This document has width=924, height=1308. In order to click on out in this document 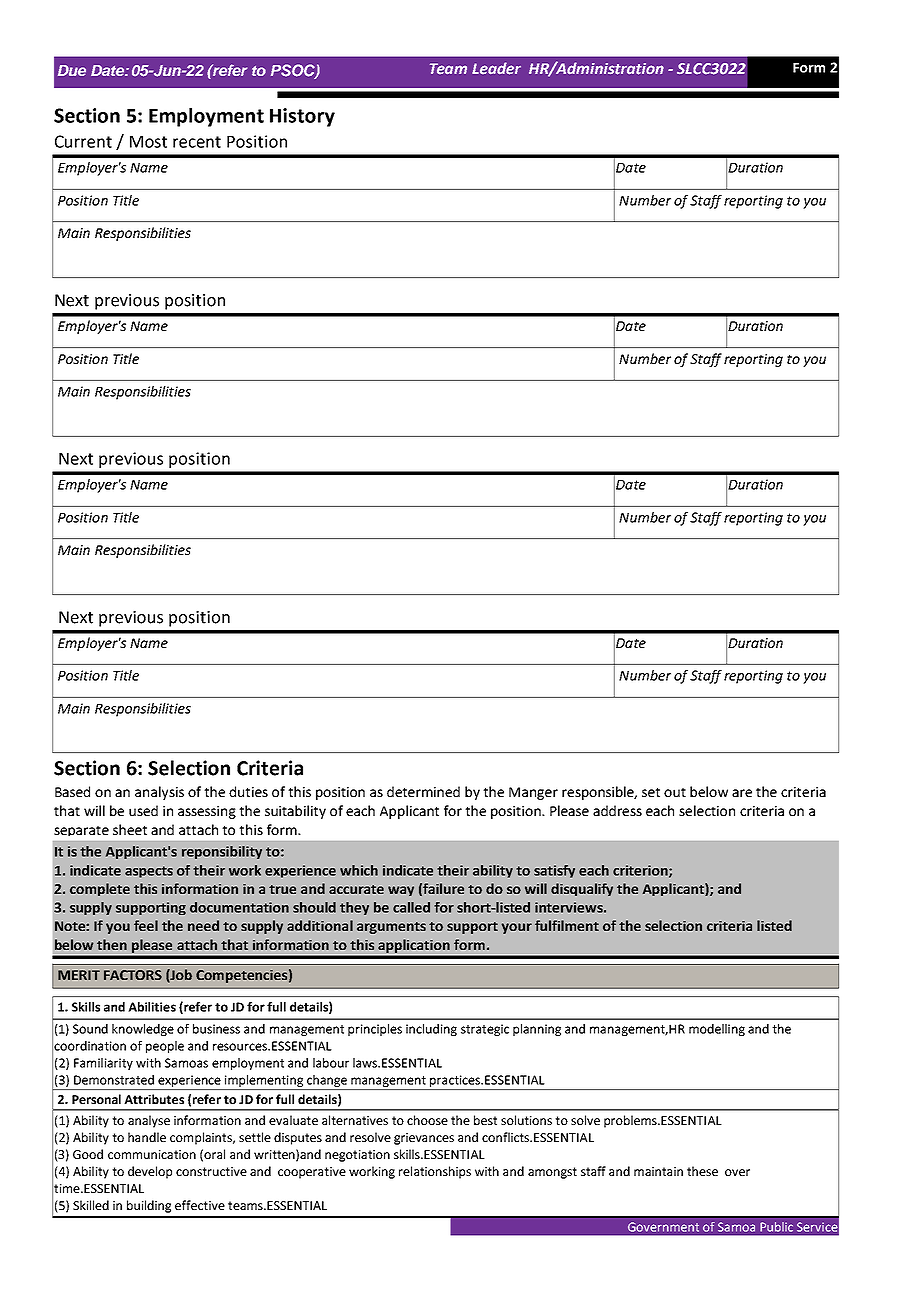, I will do `click(675, 792)`.
